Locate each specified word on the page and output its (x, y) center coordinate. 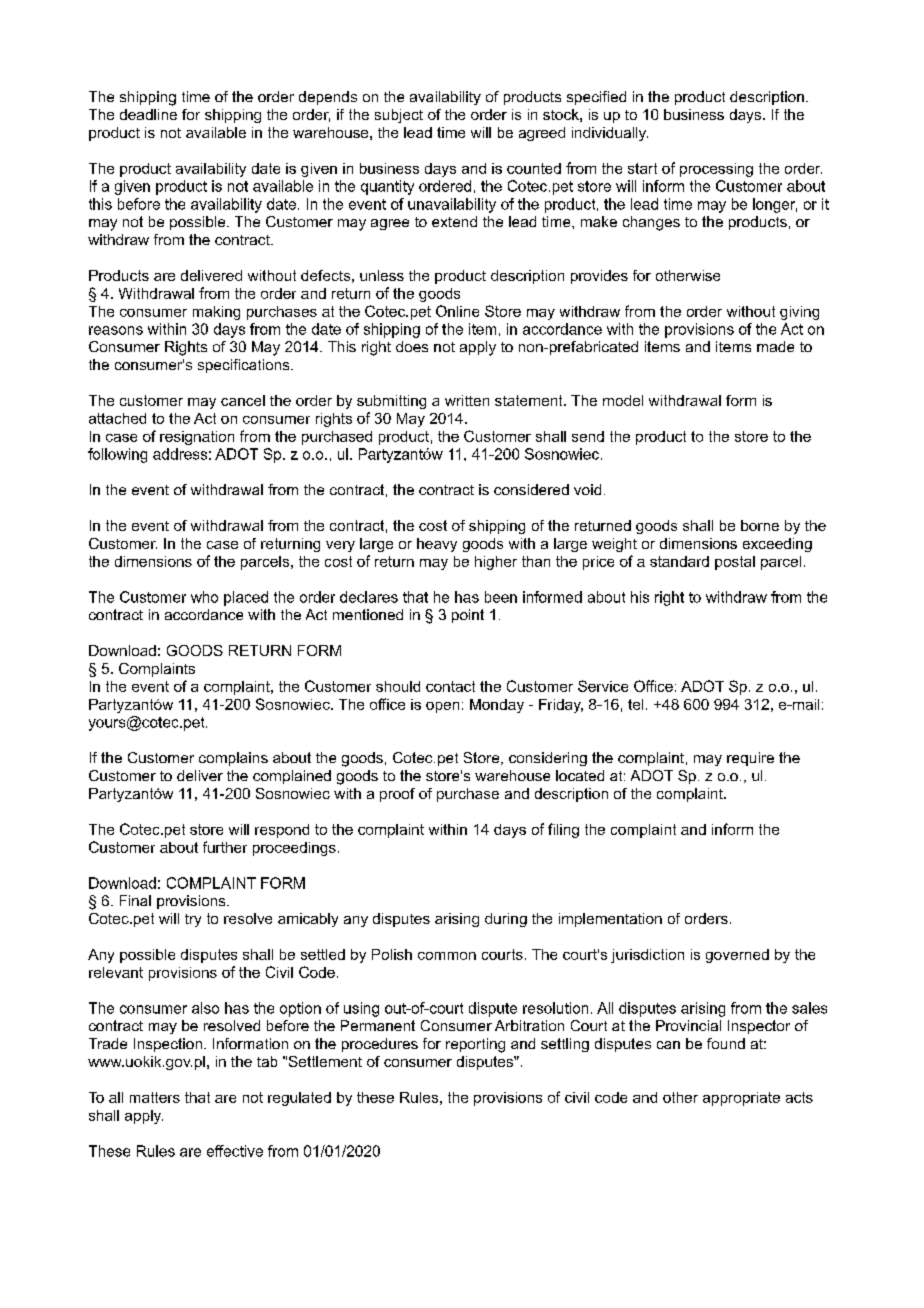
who (204, 597)
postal (735, 563)
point (468, 616)
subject (399, 116)
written (467, 400)
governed (737, 956)
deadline (148, 114)
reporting (475, 1045)
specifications (245, 366)
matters (155, 1097)
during (506, 920)
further (225, 847)
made (775, 346)
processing (716, 170)
